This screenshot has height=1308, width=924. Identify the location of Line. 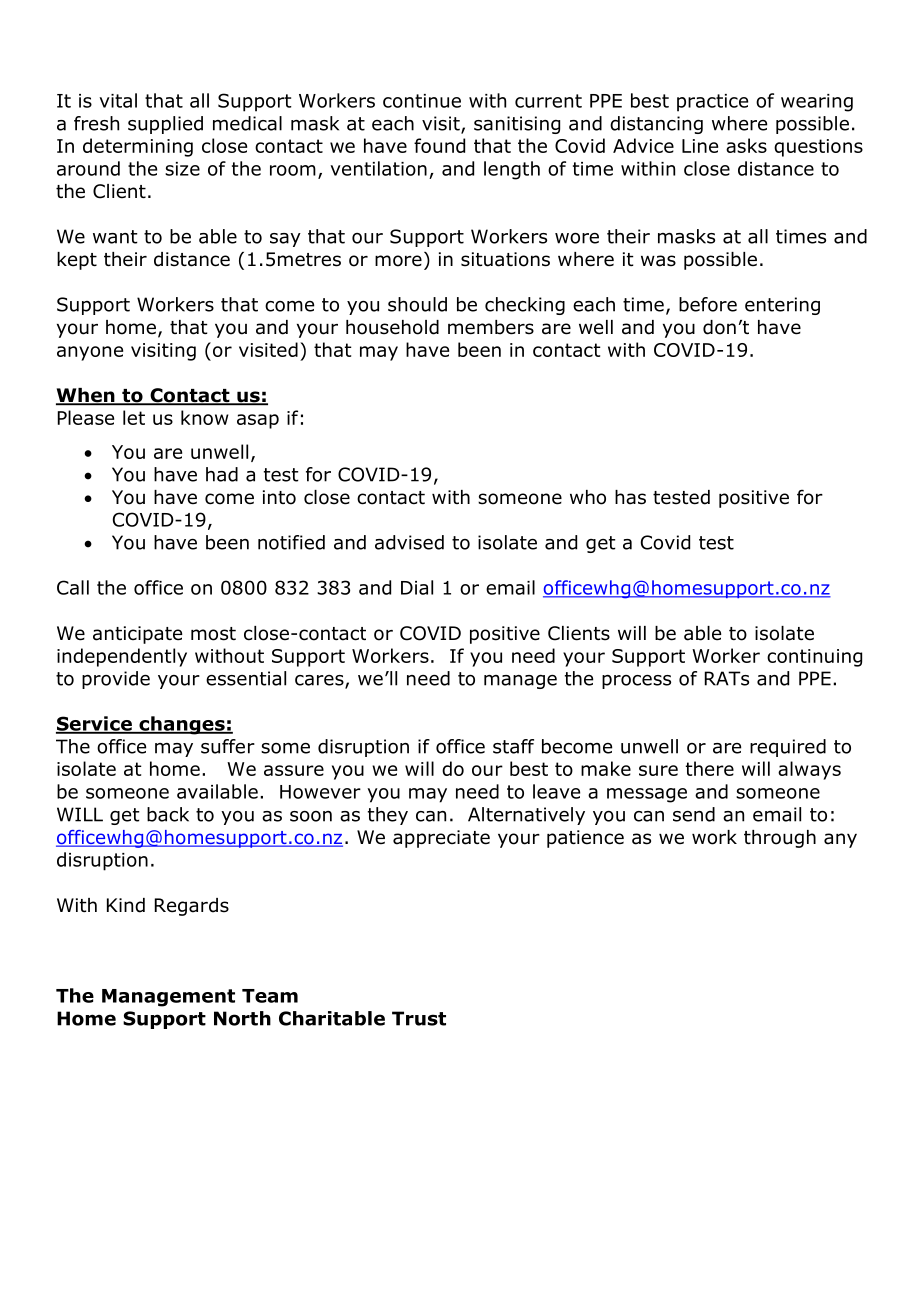
(700, 146).
